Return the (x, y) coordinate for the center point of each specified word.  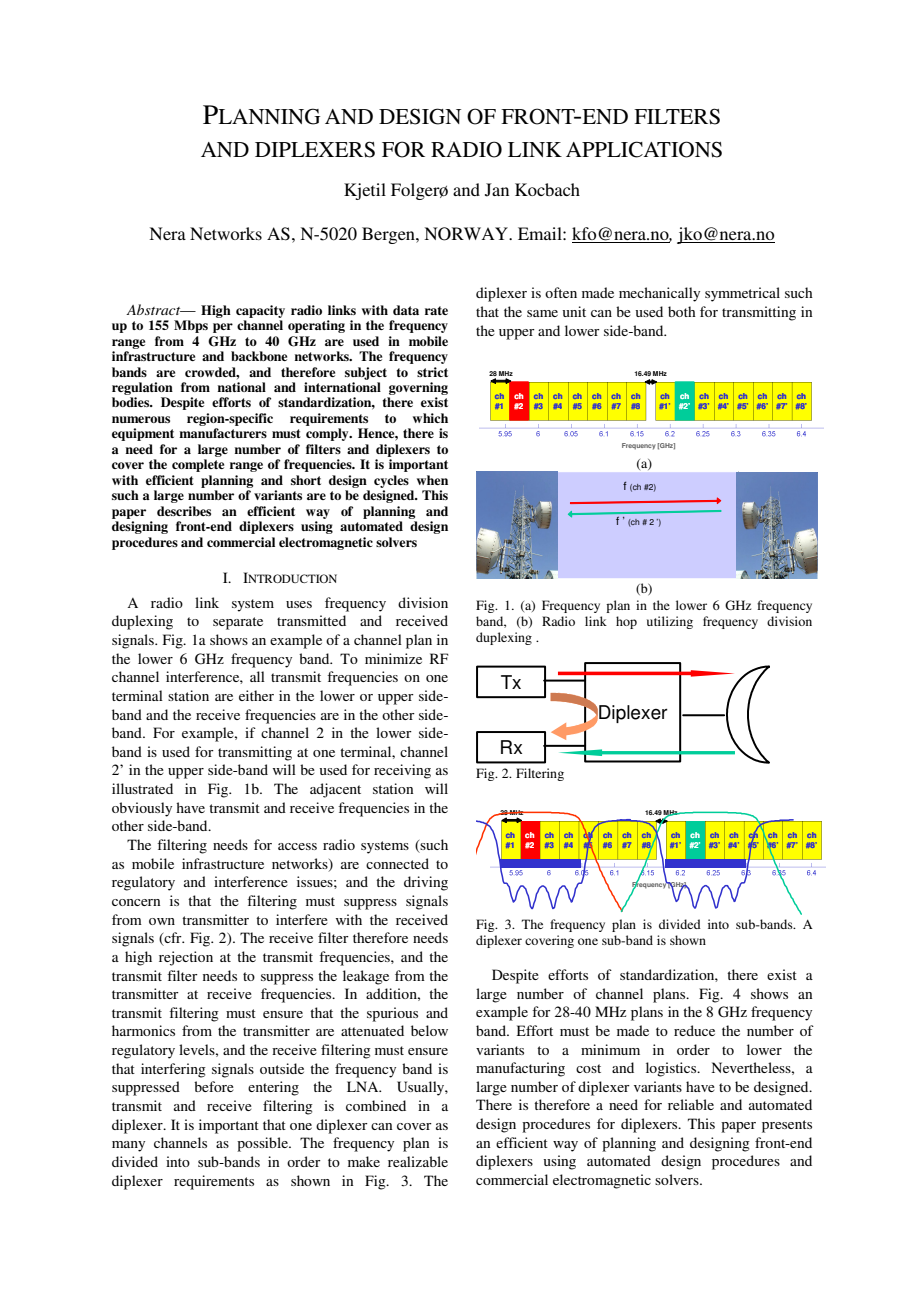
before (214, 1086)
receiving (402, 771)
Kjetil (365, 191)
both (682, 311)
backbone (259, 356)
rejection (186, 958)
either (256, 695)
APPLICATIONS (644, 149)
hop (626, 622)
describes (184, 511)
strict (432, 372)
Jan (497, 190)
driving (426, 883)
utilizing (670, 622)
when (432, 480)
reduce (694, 1030)
